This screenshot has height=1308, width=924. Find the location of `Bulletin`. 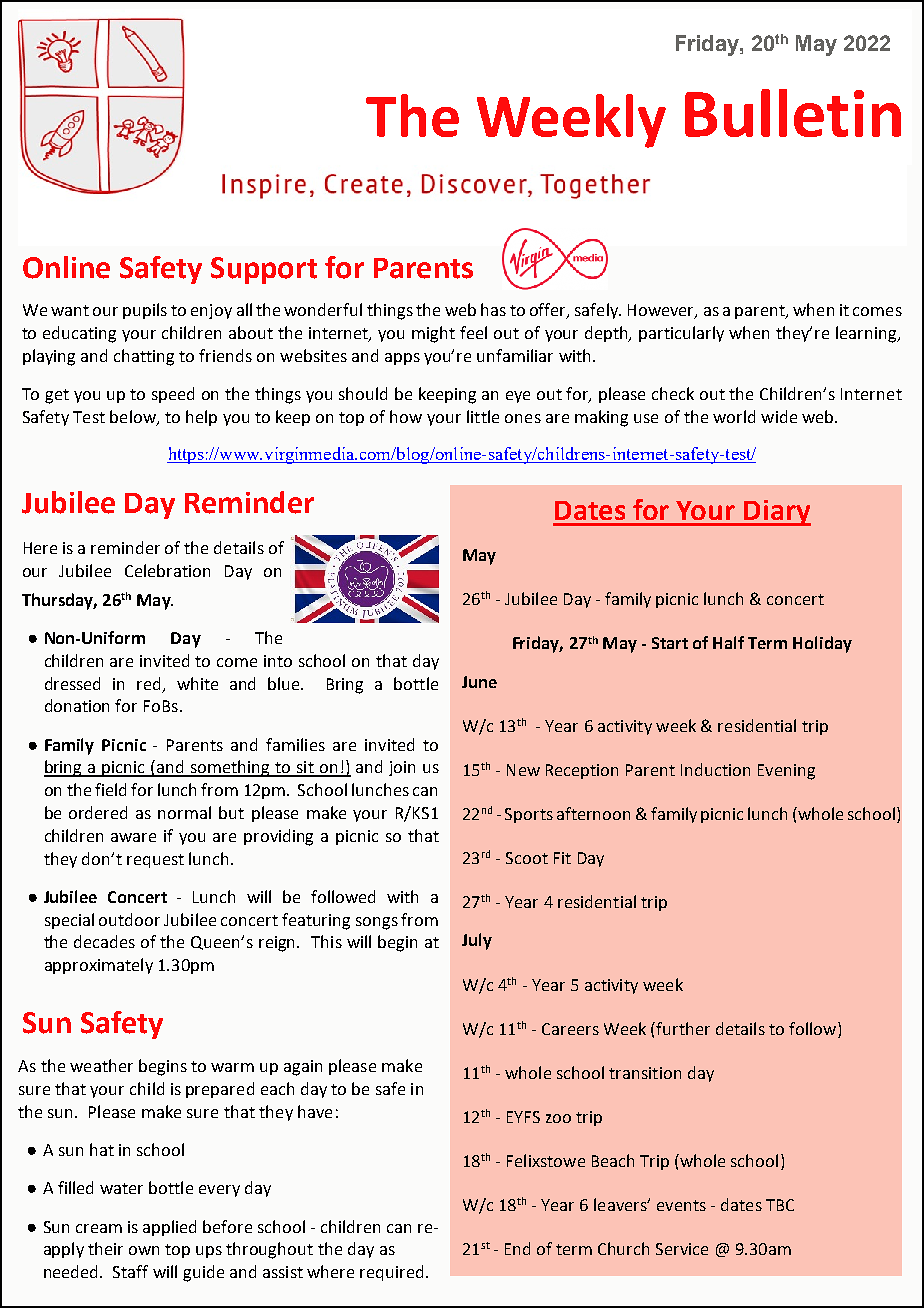

Bulletin is located at coordinates (793, 113).
